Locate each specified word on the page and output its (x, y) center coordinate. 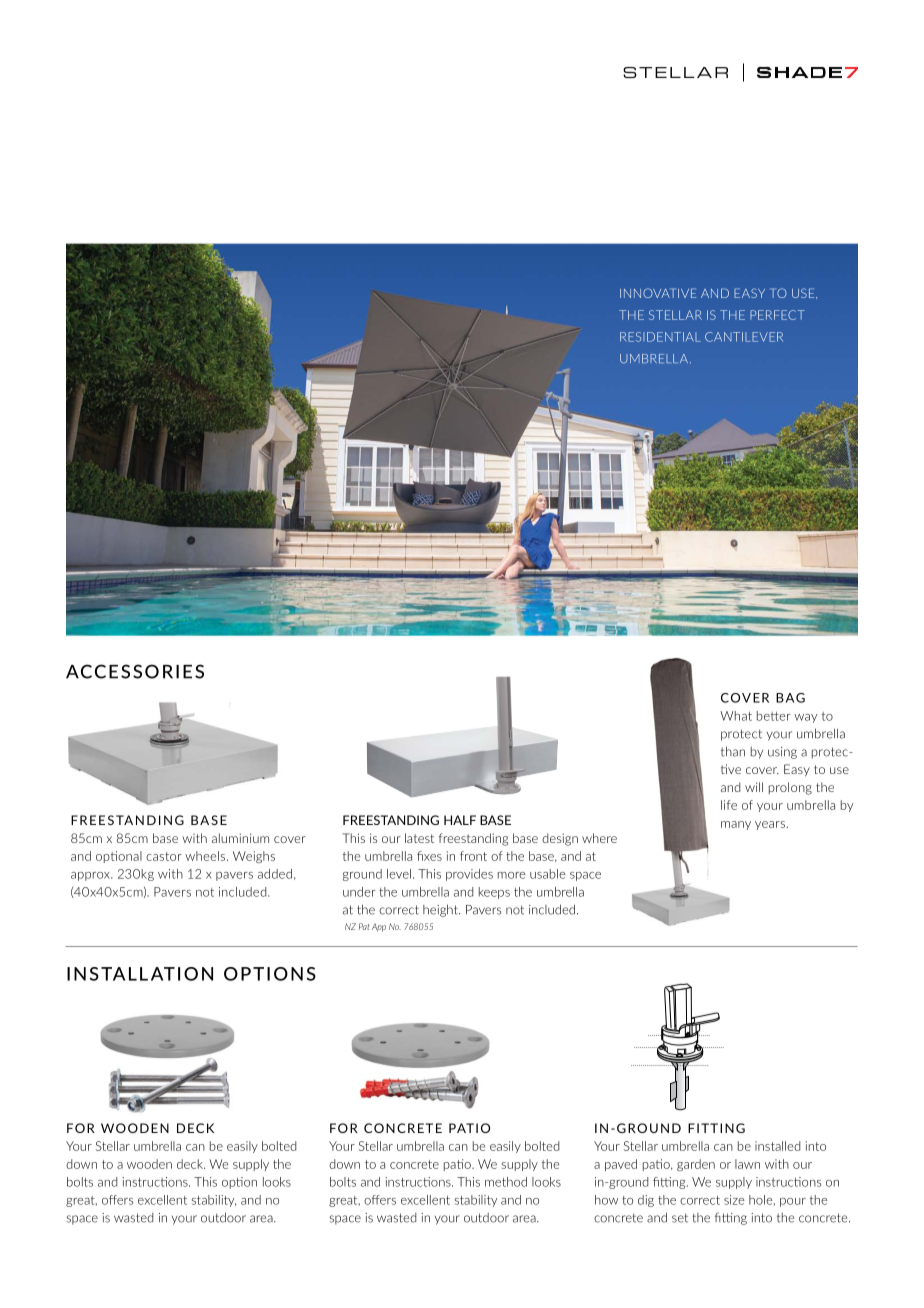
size (734, 1200)
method (506, 1182)
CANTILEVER (744, 337)
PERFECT (777, 315)
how (606, 1200)
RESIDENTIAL (660, 337)
